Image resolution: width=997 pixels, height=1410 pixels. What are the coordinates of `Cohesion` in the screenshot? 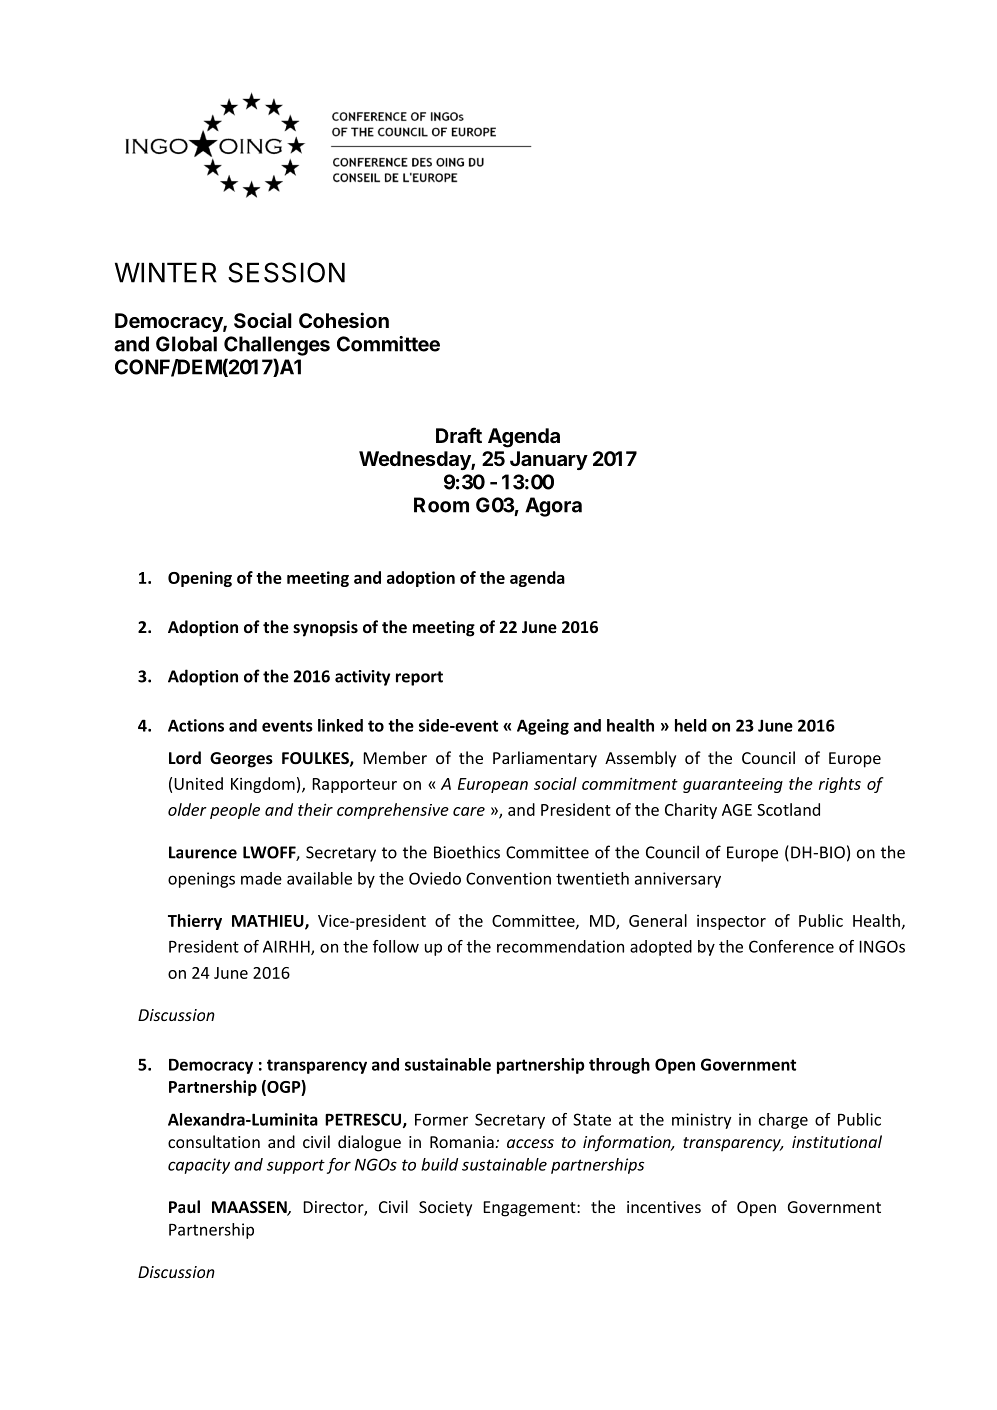 It's located at (344, 320).
